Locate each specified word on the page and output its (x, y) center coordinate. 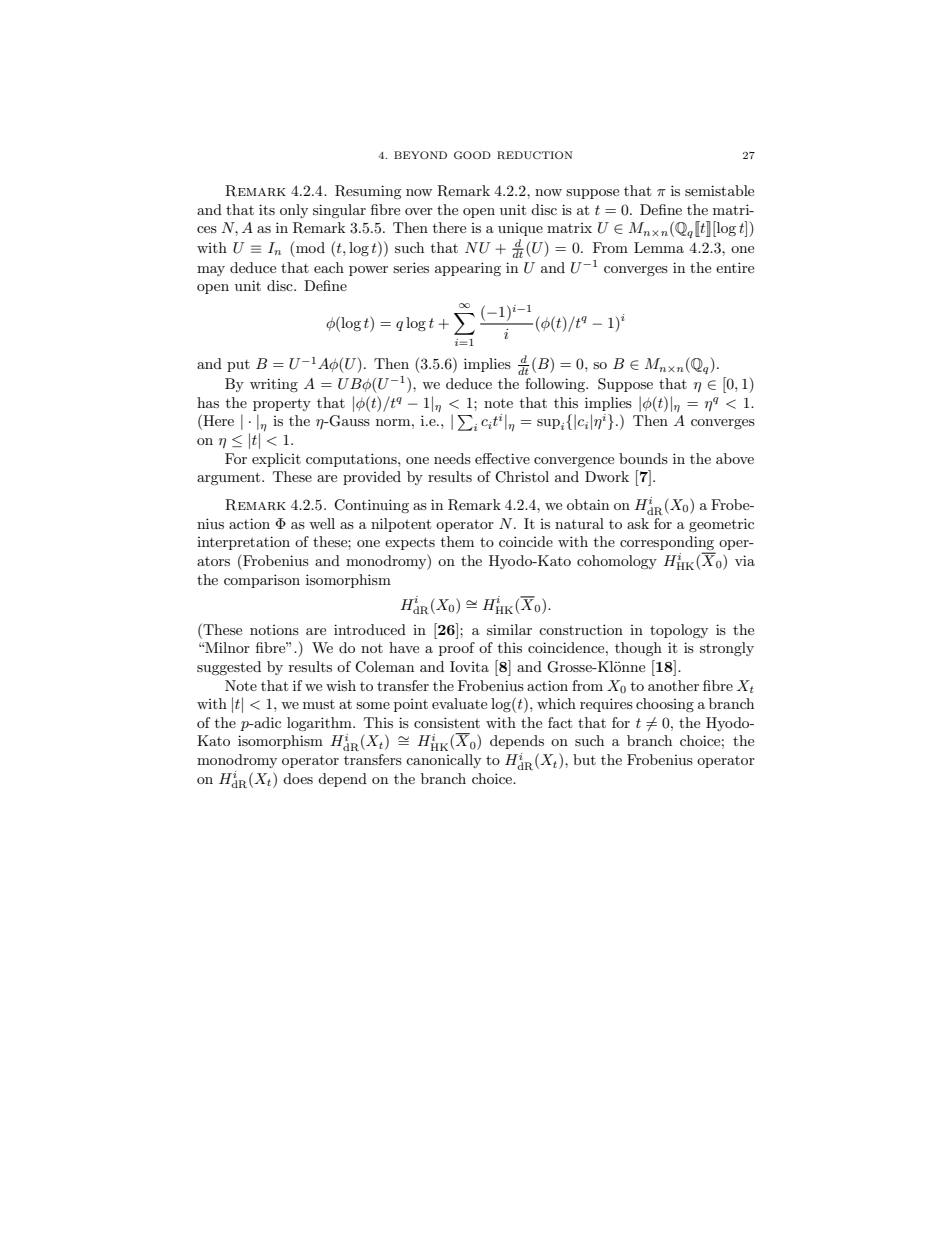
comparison (262, 581)
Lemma (659, 247)
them (457, 541)
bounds (643, 458)
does (298, 778)
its (267, 209)
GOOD (472, 155)
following (556, 385)
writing (274, 385)
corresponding (668, 544)
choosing (665, 705)
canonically (443, 761)
